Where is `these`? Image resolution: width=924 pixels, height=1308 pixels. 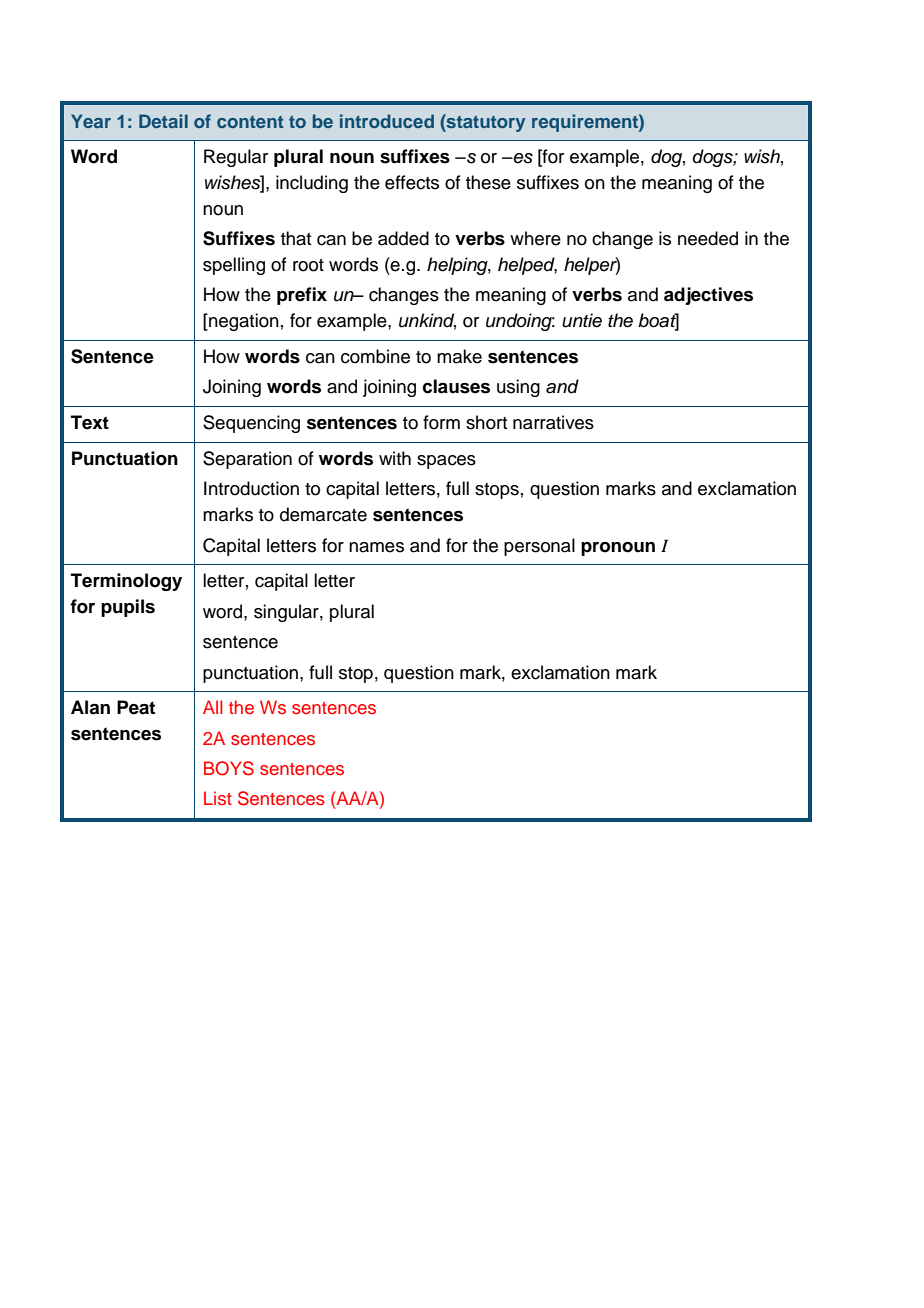 these is located at coordinates (488, 182).
